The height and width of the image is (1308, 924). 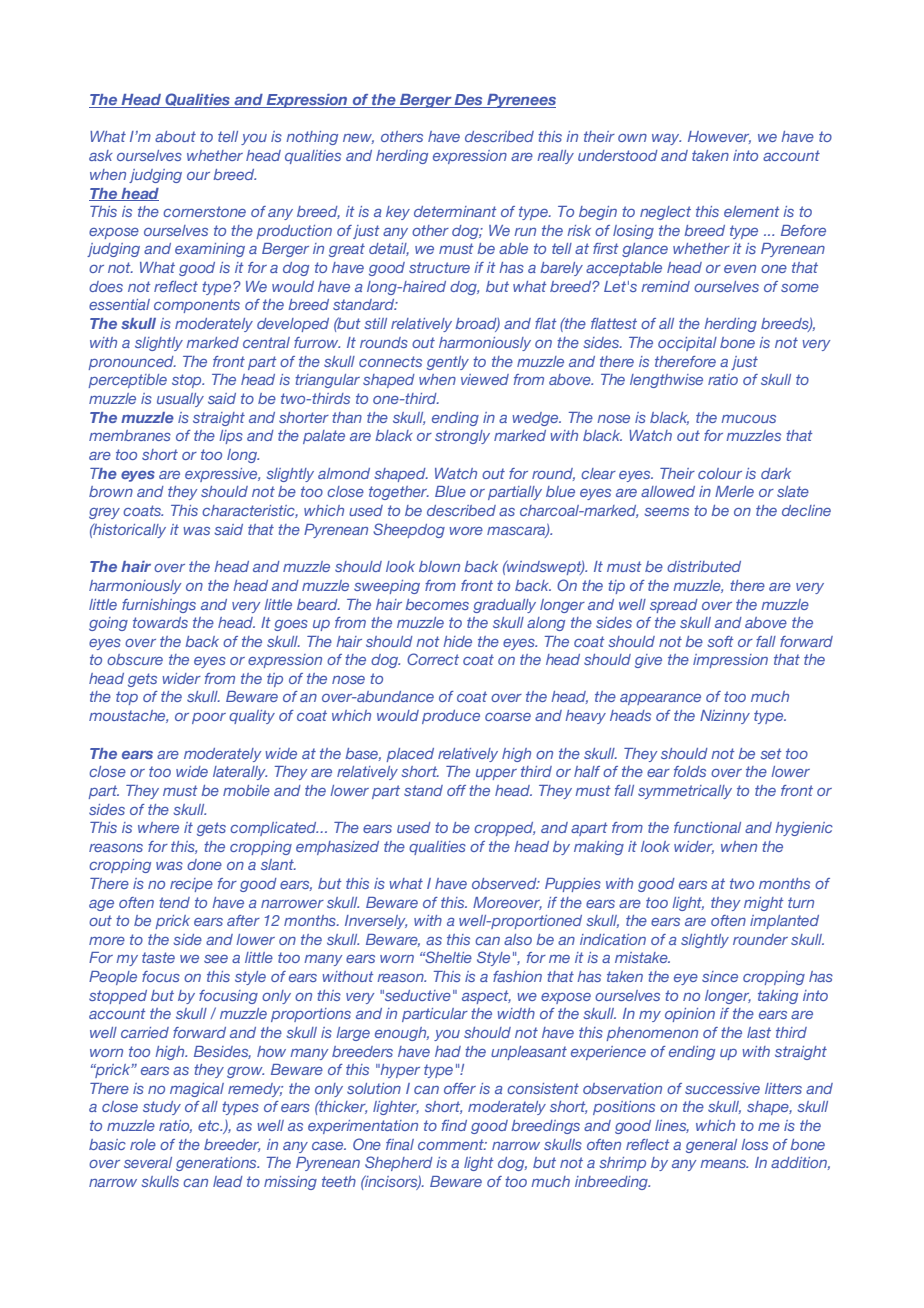 I want to click on general, so click(x=711, y=1146).
